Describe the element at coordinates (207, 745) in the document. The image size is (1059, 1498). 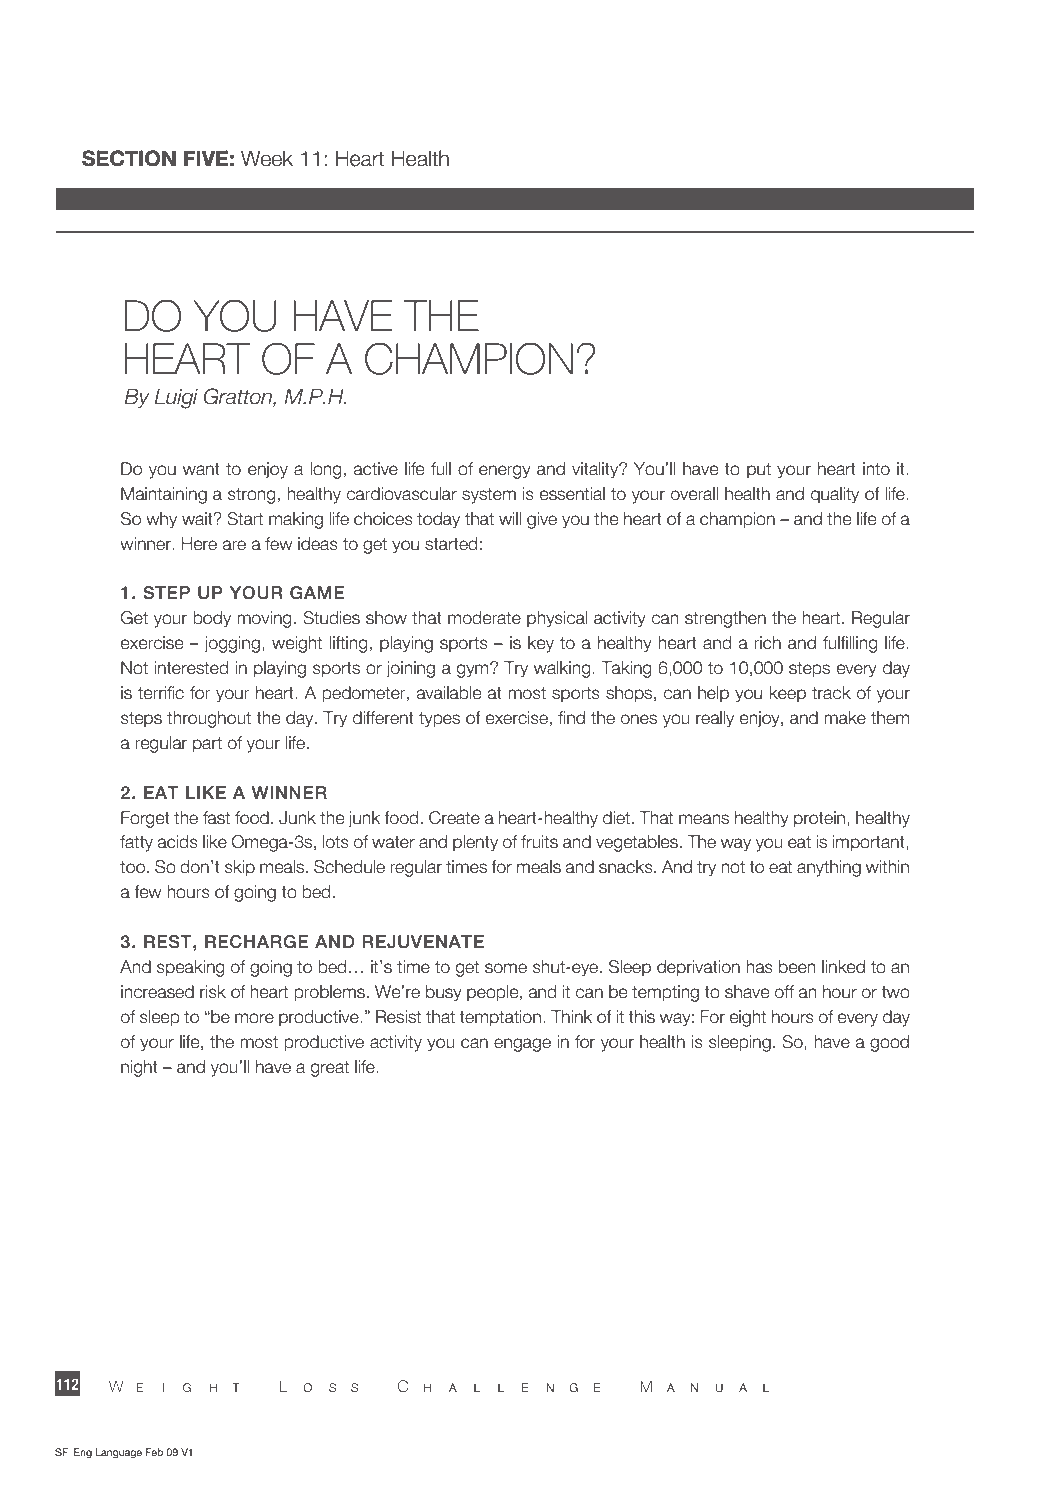
I see `part` at that location.
